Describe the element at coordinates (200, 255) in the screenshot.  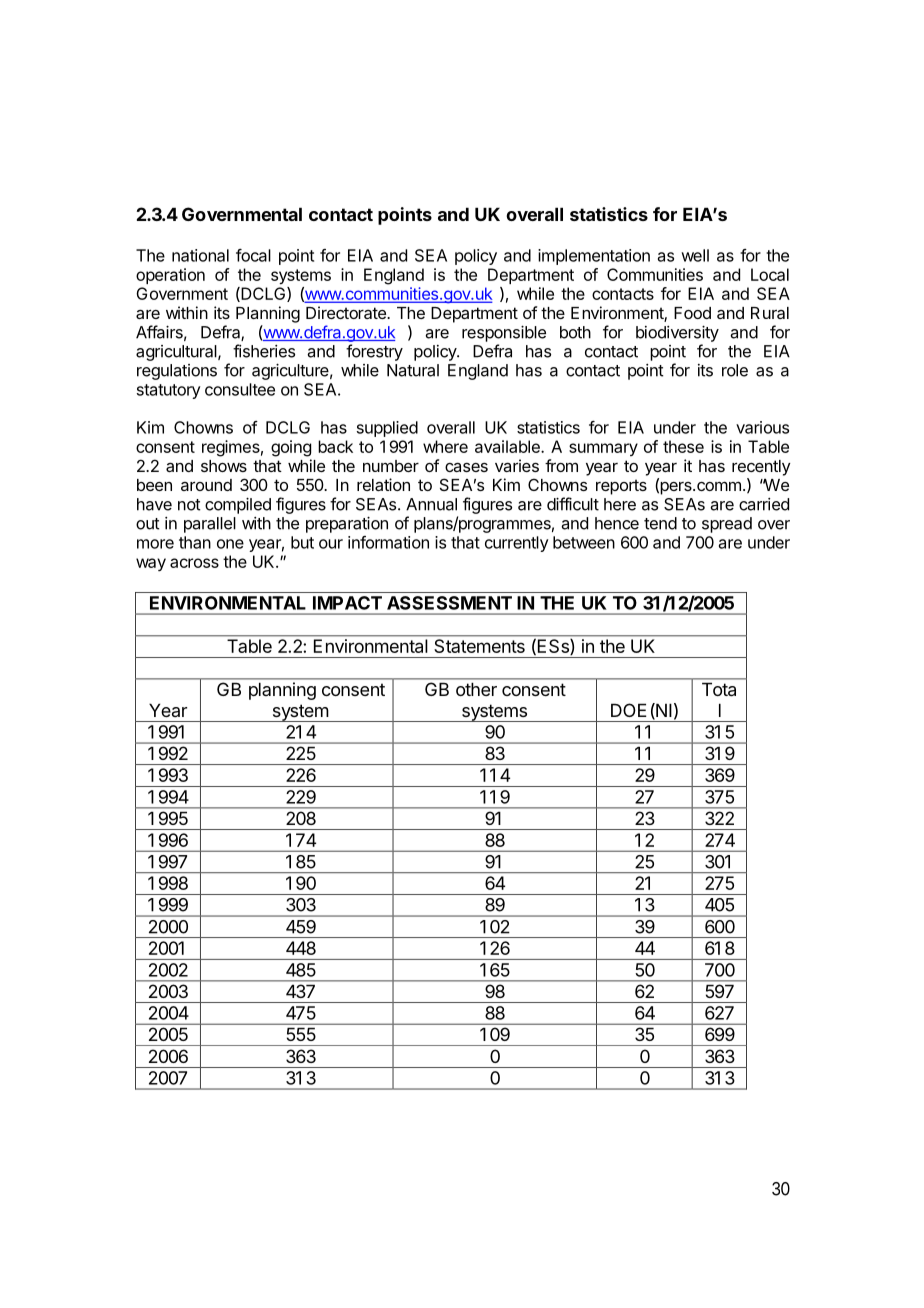
I see `national` at that location.
